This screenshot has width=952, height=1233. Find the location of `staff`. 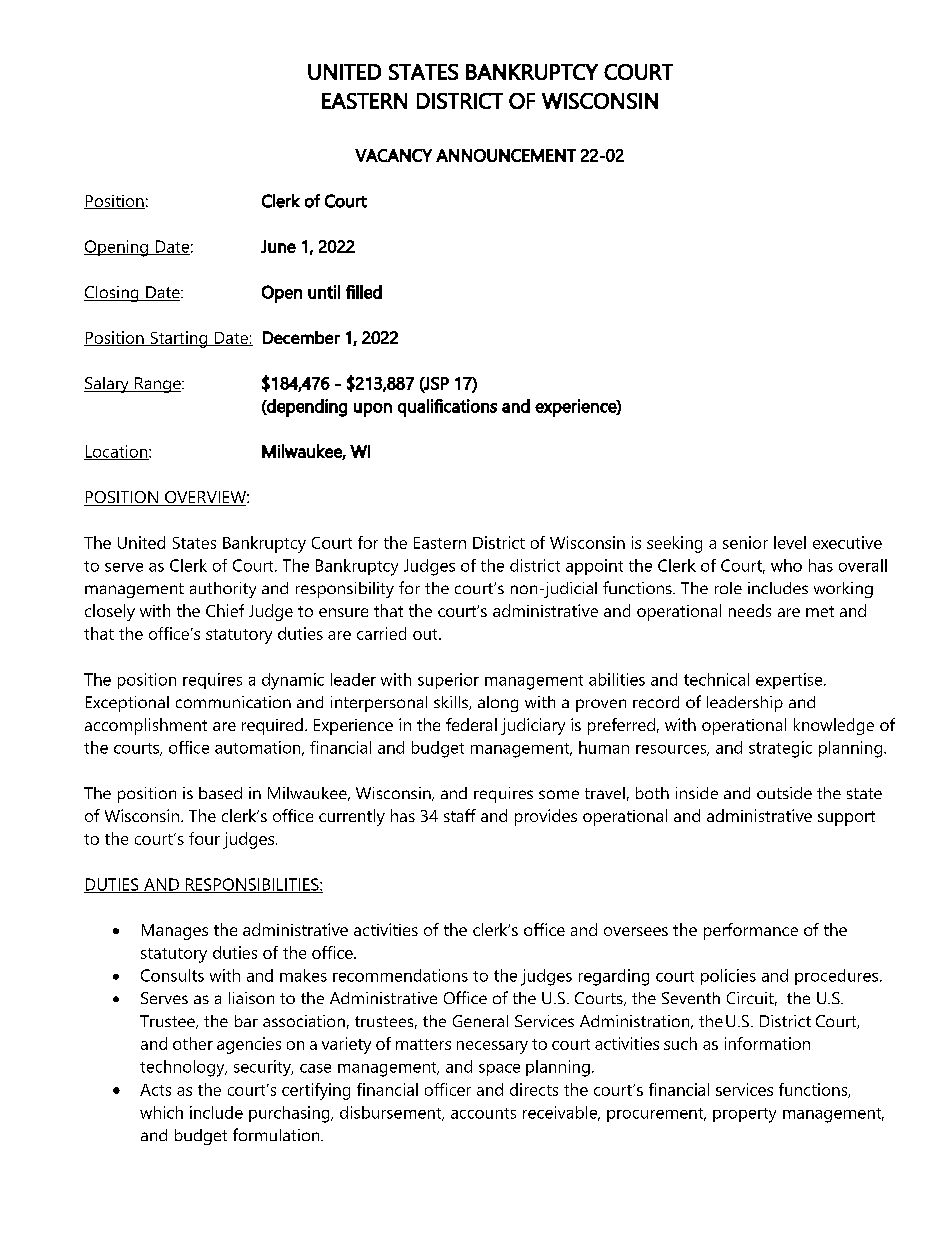

staff is located at coordinates (460, 815).
